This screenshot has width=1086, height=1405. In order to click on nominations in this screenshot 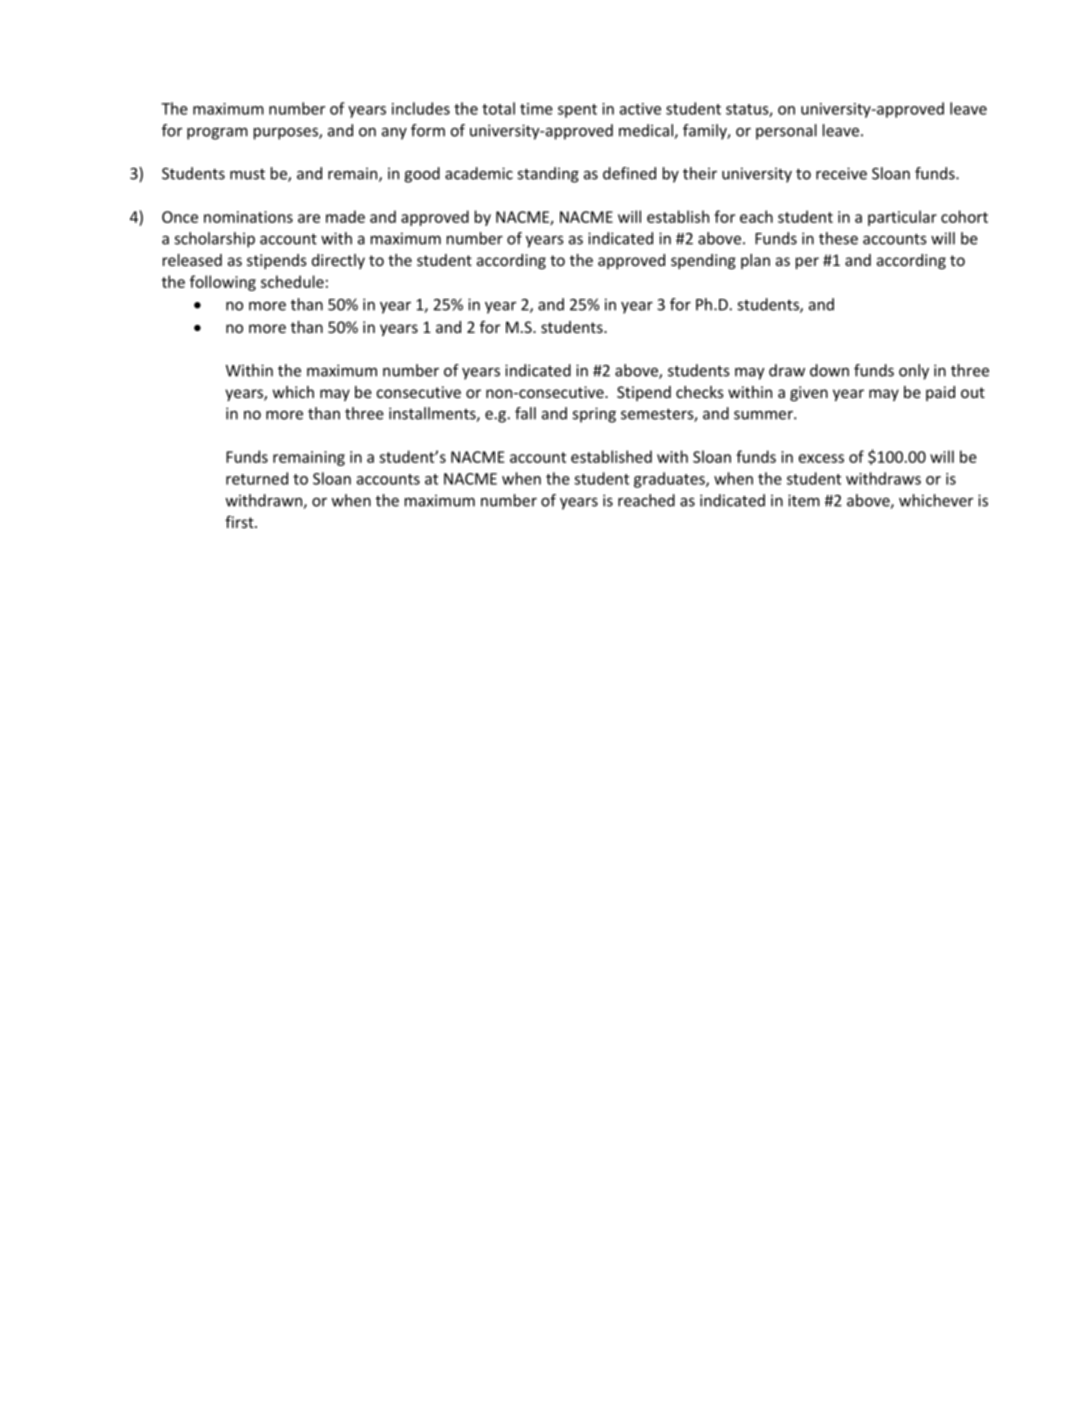, I will do `click(248, 217)`.
